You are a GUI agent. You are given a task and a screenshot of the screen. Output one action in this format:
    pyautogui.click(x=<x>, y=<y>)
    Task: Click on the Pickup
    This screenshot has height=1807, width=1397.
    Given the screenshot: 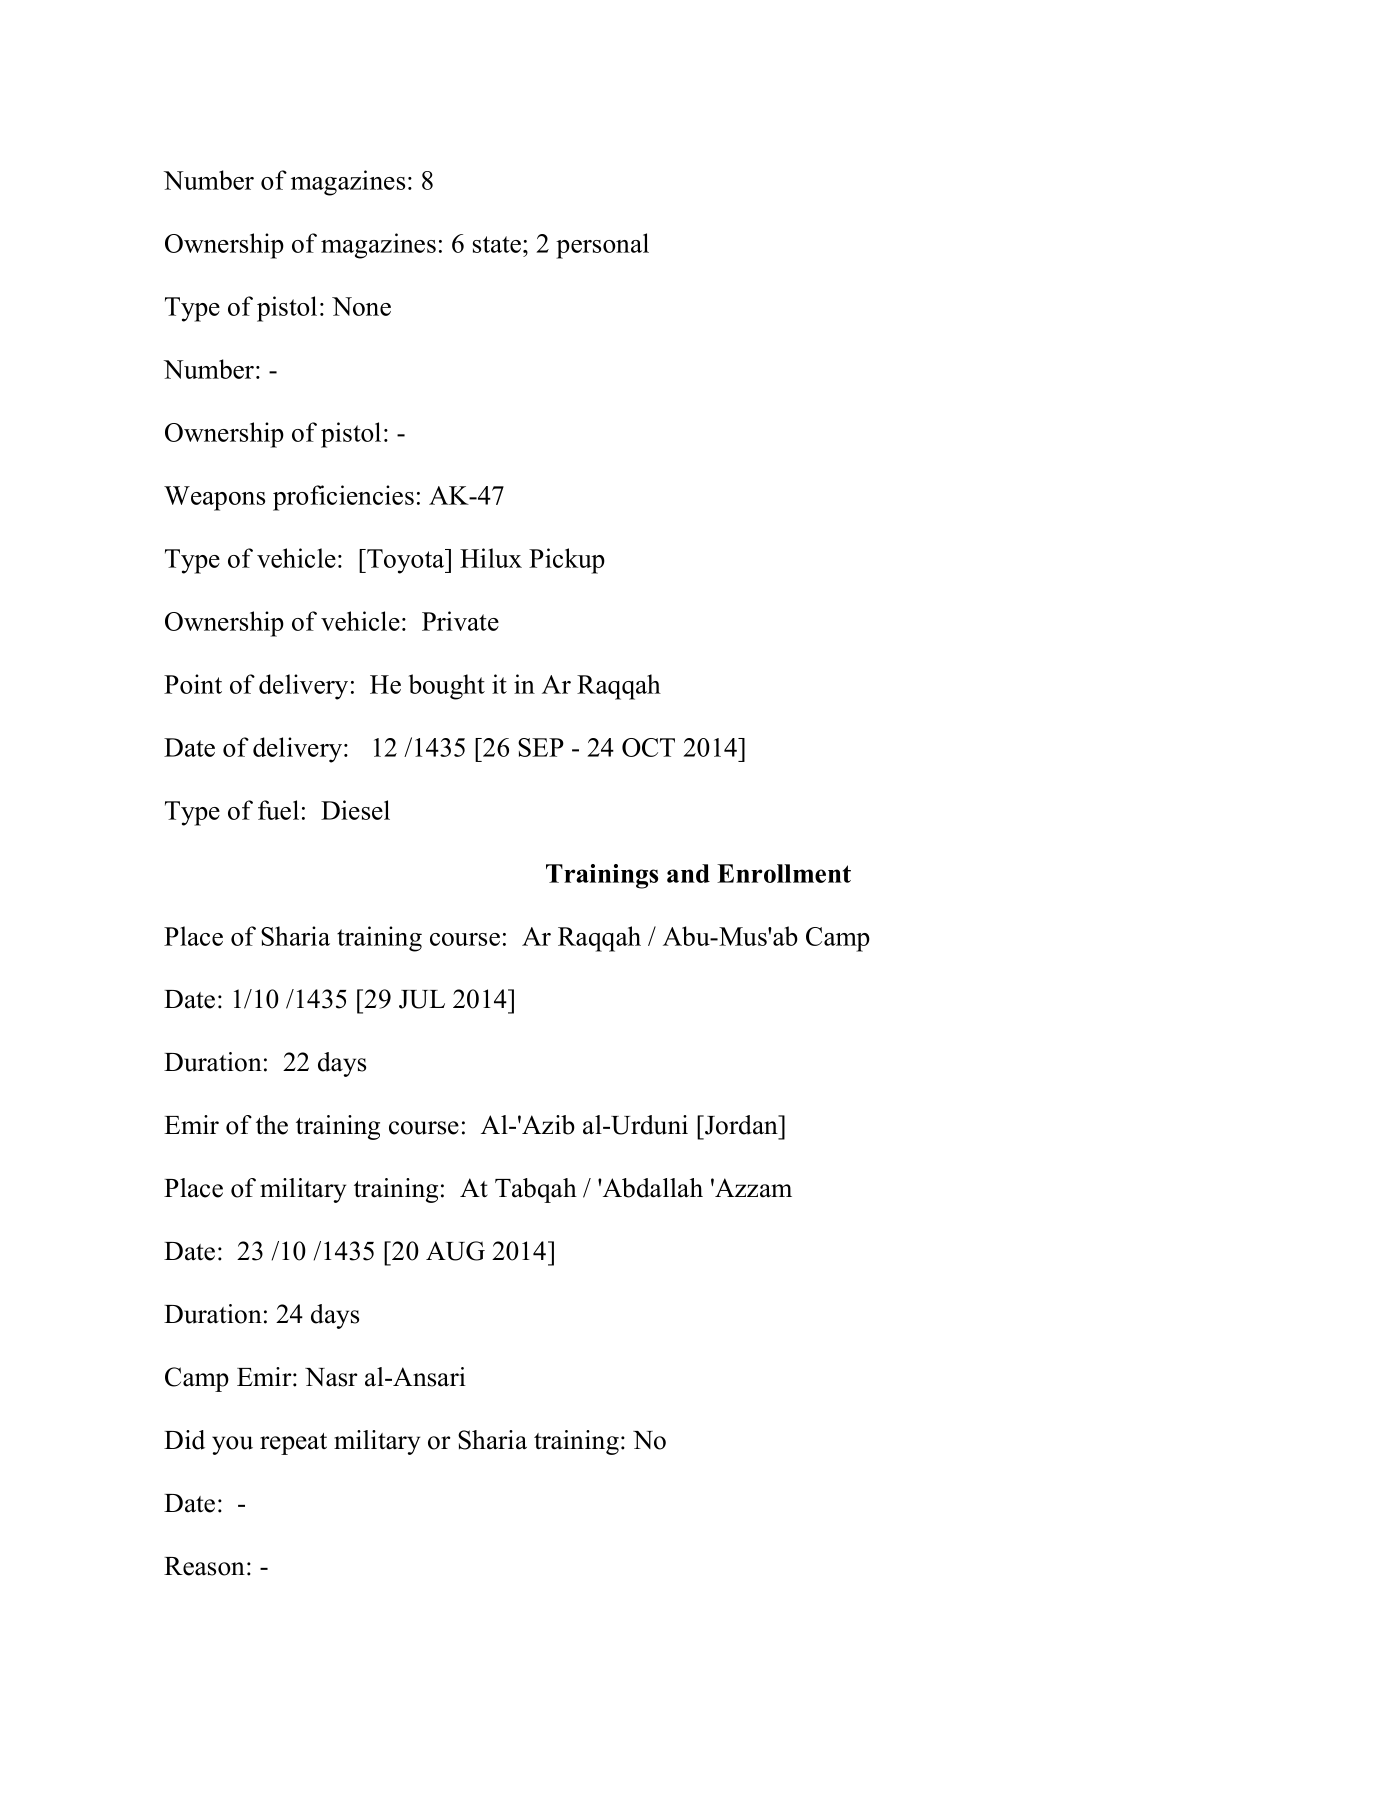 What is the action you would take?
    pyautogui.click(x=567, y=561)
